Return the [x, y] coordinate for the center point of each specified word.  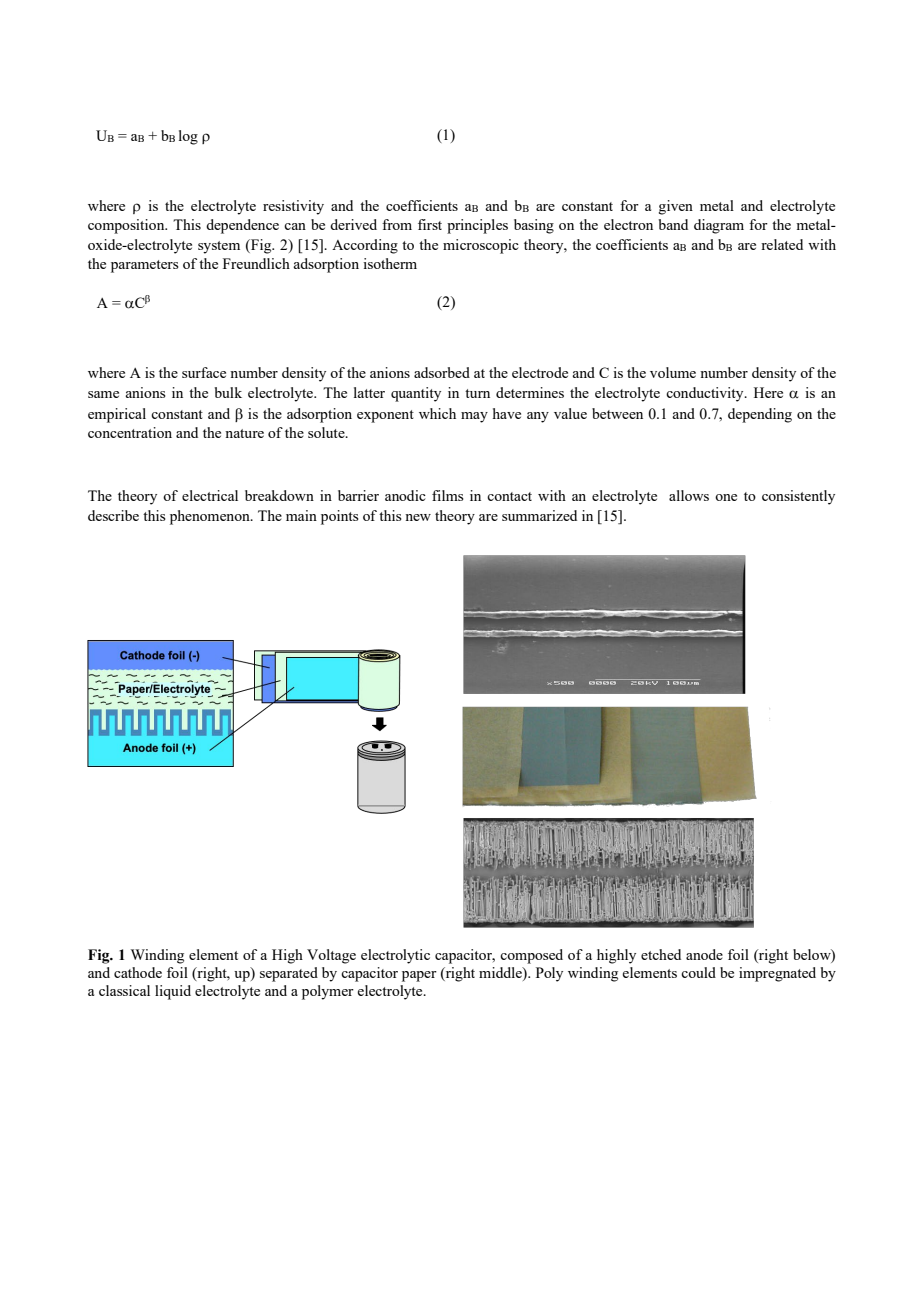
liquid [173, 992]
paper [419, 976]
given [676, 207]
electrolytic [395, 956]
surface [204, 372]
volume [673, 372]
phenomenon [211, 517]
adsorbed [442, 372]
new [418, 517]
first [430, 224]
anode [704, 954]
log [188, 137]
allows [689, 495]
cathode [138, 972]
